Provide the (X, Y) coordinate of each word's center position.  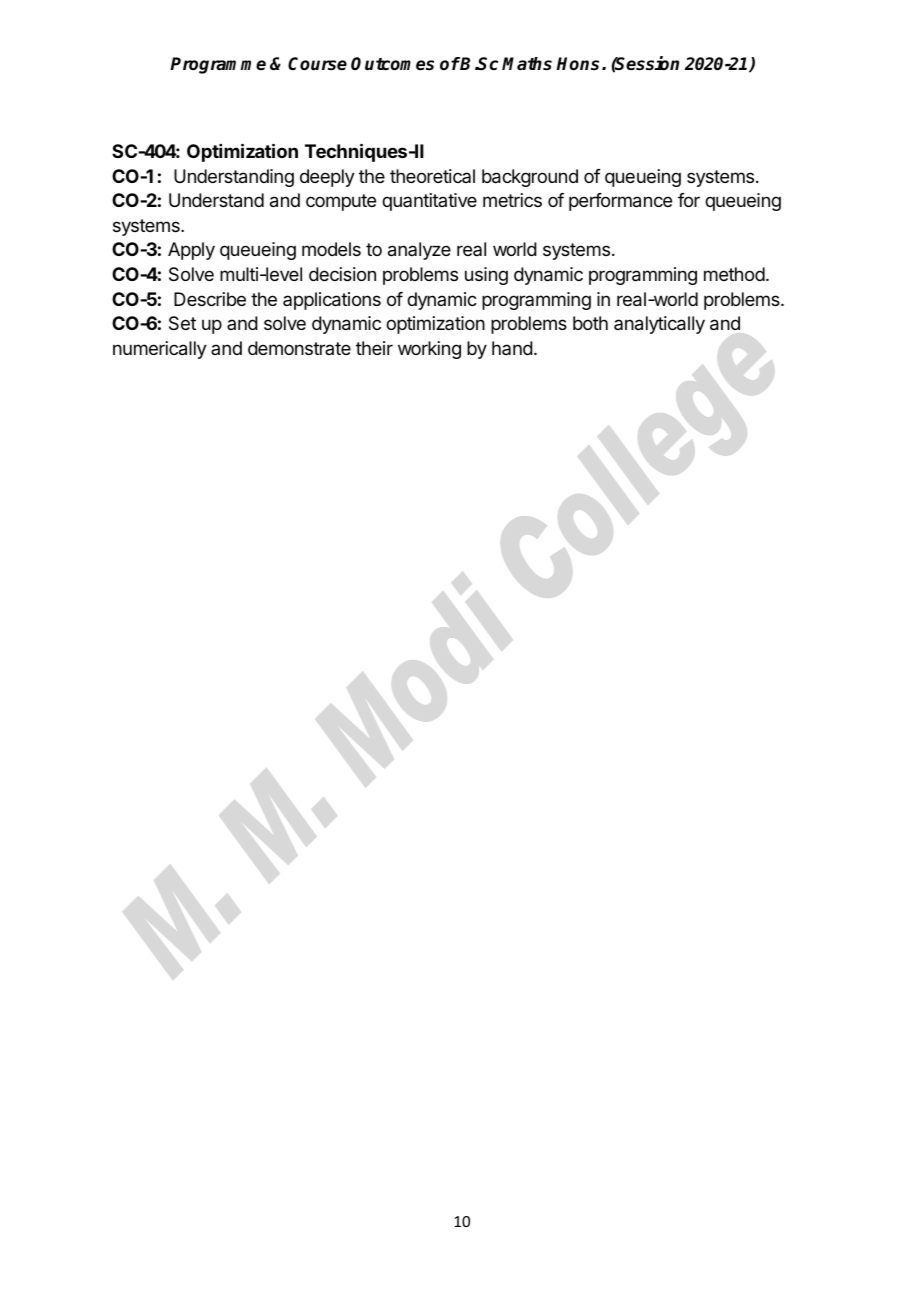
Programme (218, 65)
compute (341, 202)
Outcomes (392, 64)
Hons (579, 64)
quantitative (429, 202)
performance (620, 202)
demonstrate (299, 348)
